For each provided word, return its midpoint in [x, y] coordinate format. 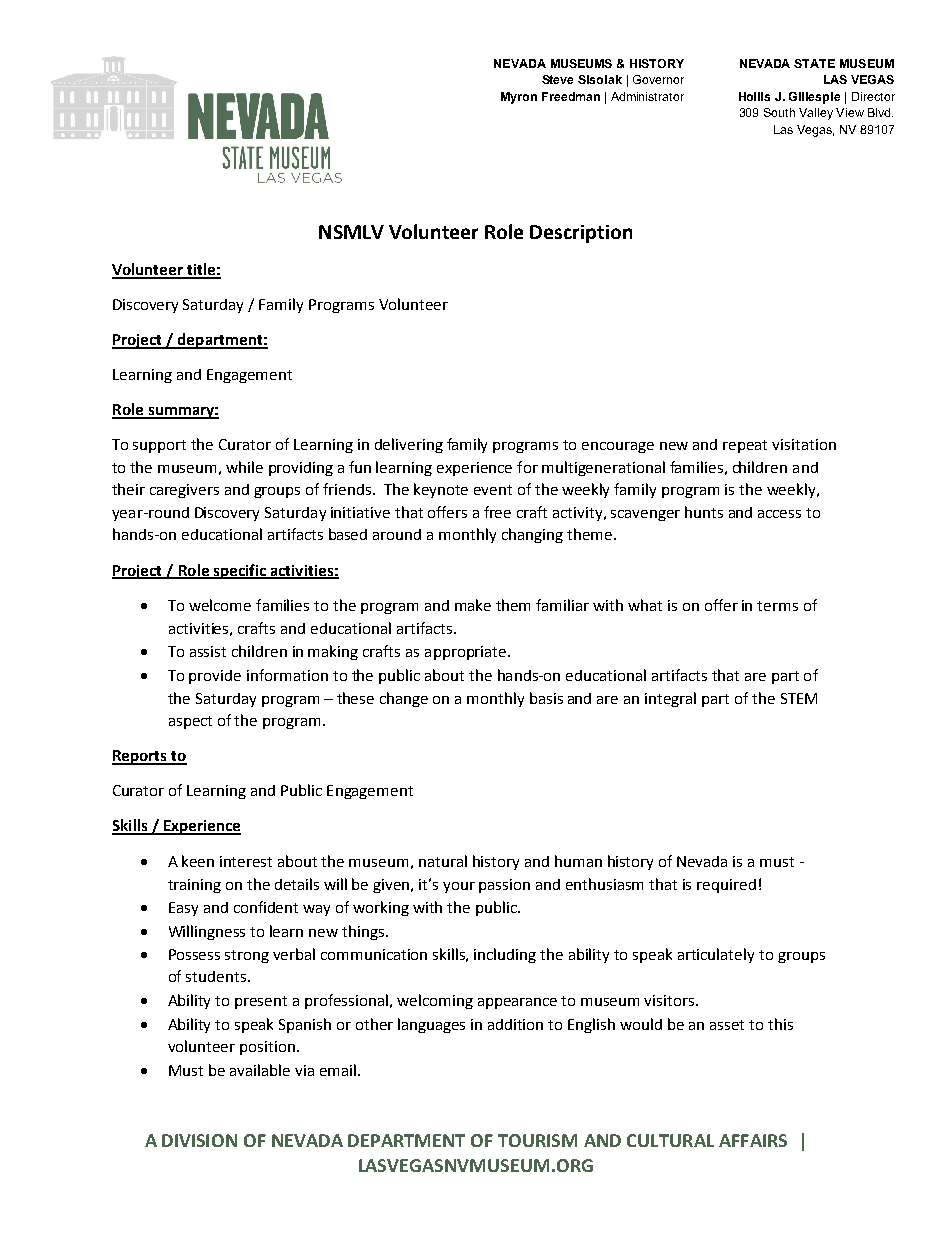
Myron [519, 98]
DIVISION [199, 1140]
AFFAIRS [753, 1140]
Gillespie [814, 98]
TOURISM [537, 1140]
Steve [557, 79]
